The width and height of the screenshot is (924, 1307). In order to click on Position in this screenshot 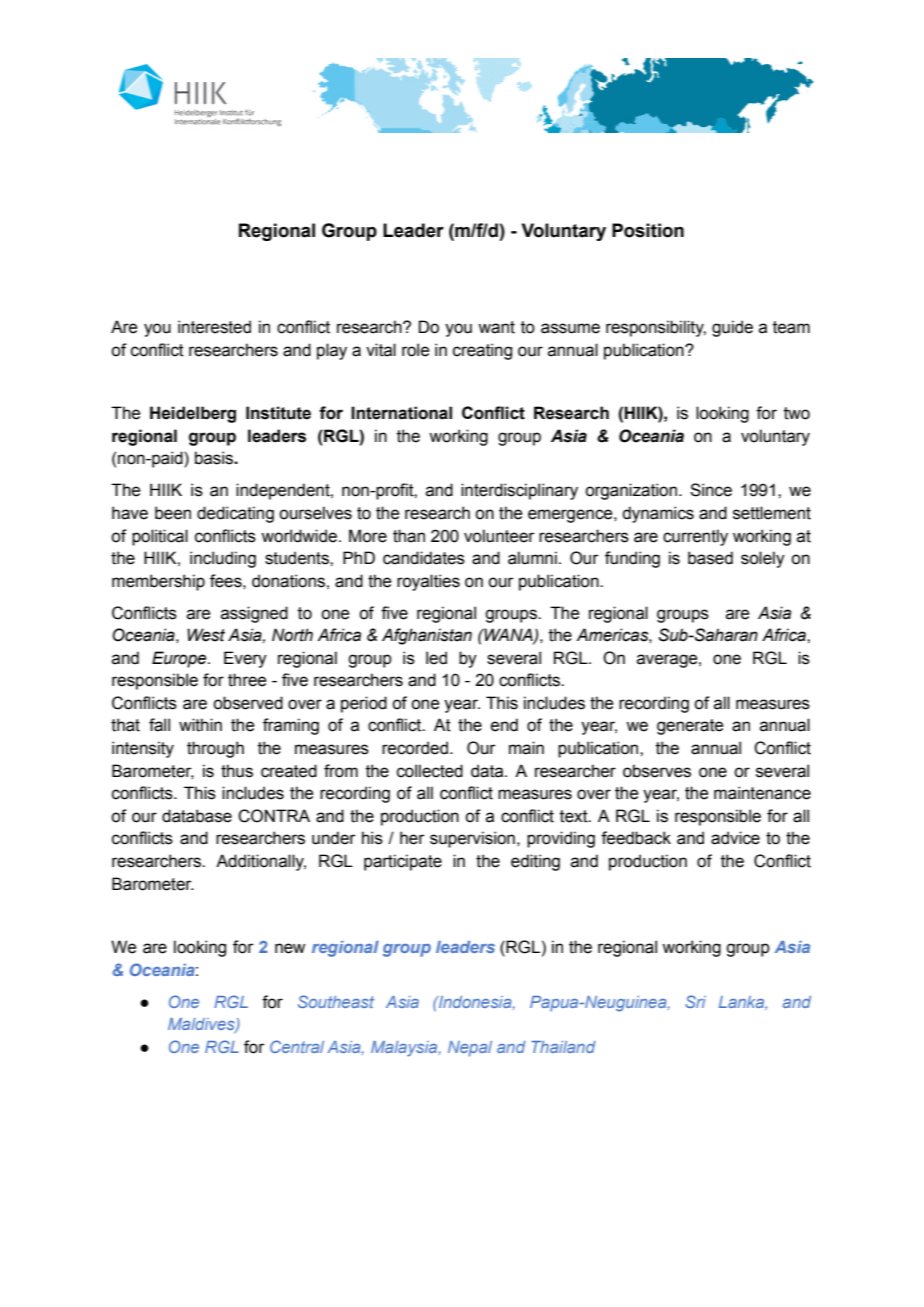, I will do `click(648, 230)`.
